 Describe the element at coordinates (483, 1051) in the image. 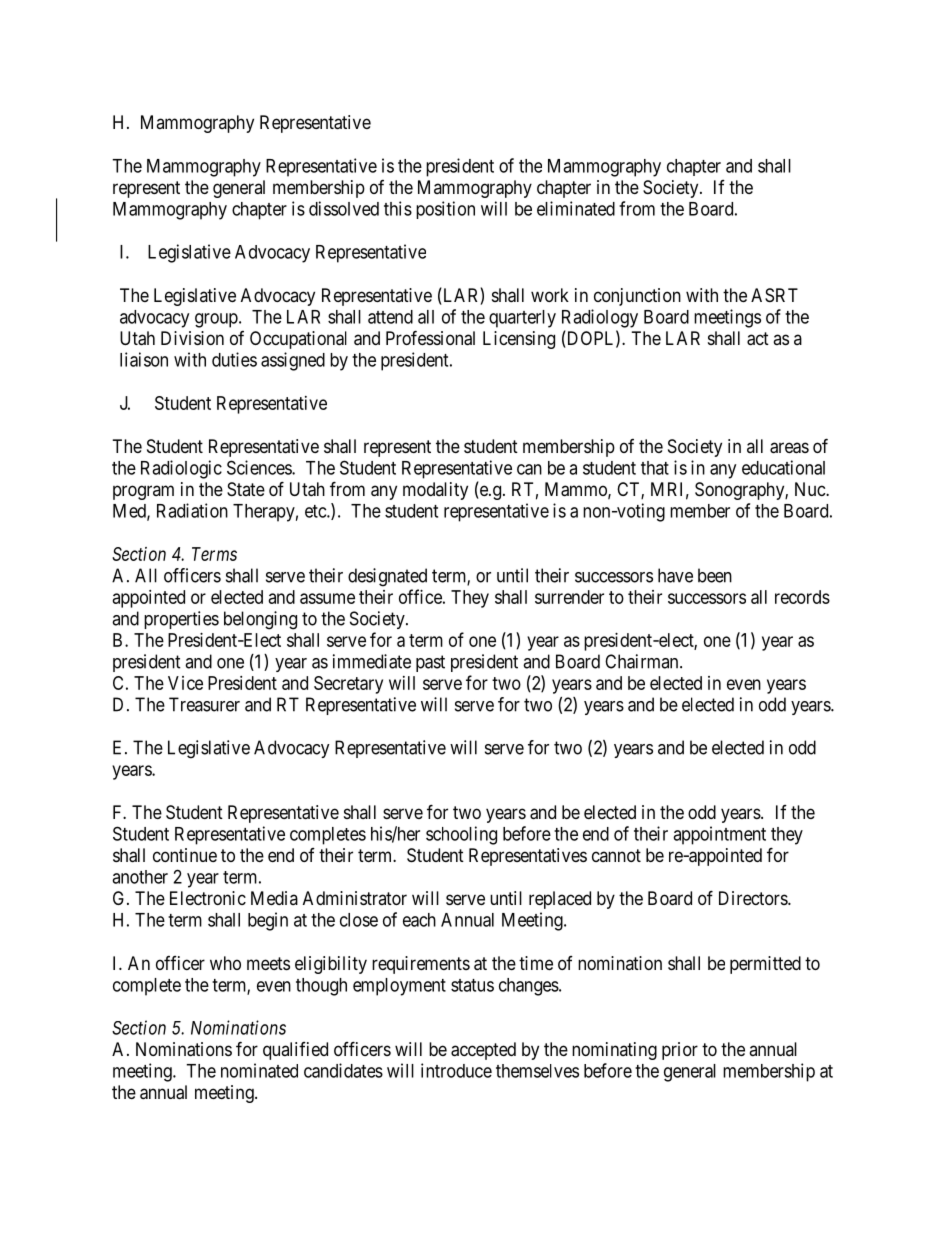

I see `accepted` at that location.
